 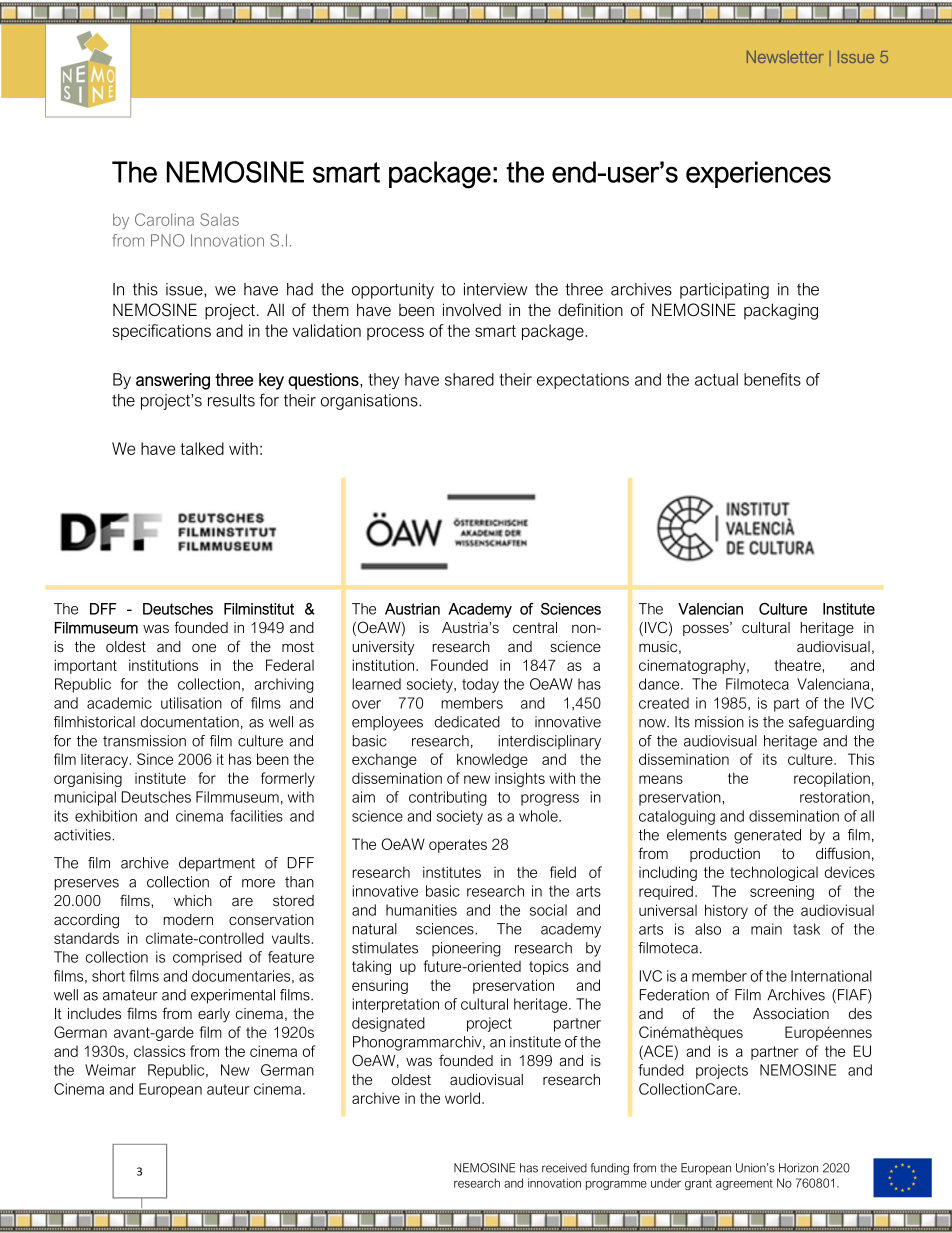 What do you see at coordinates (798, 665) in the screenshot?
I see `theatre` at bounding box center [798, 665].
